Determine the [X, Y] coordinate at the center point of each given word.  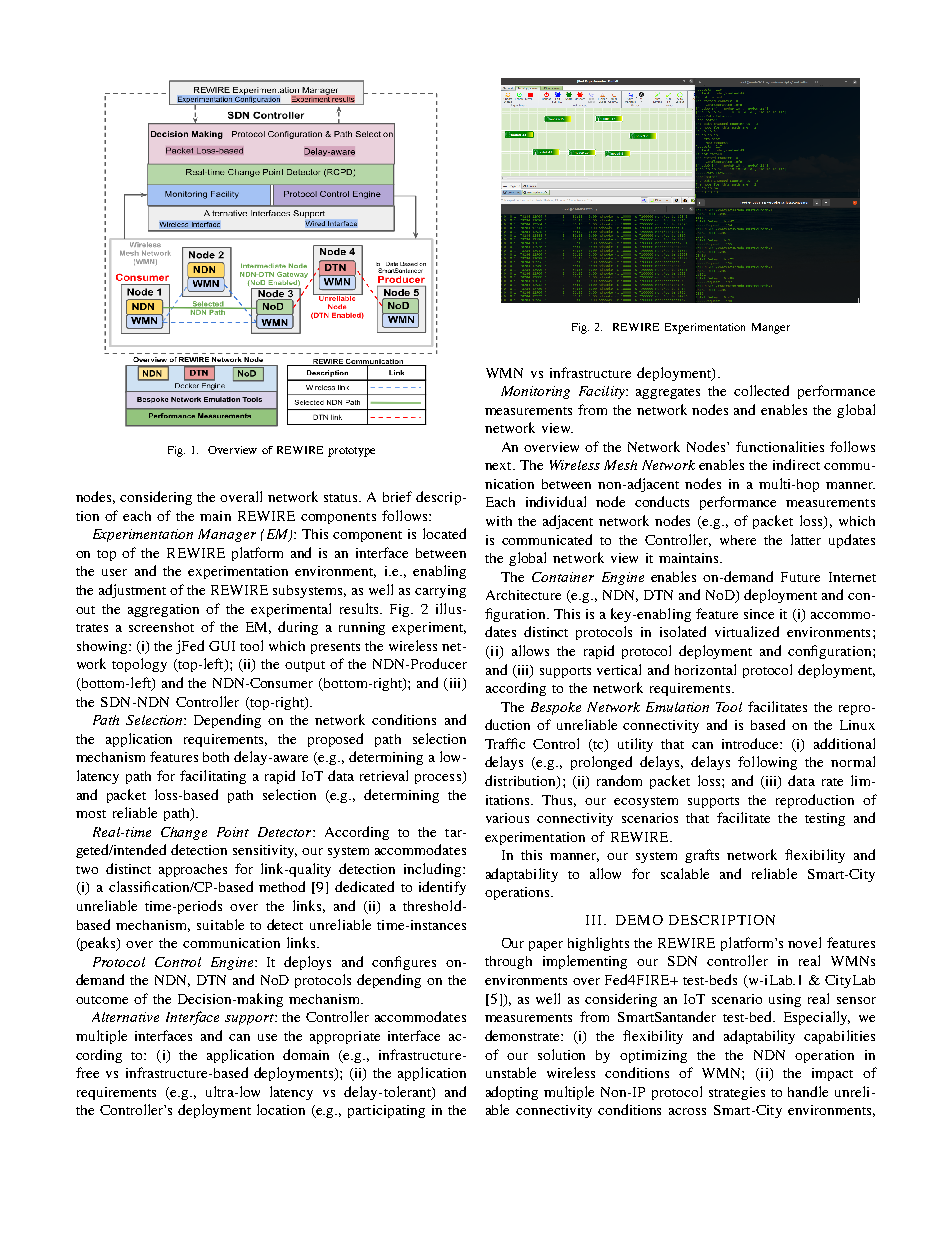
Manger [771, 328]
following [767, 763]
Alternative [125, 1017]
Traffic [505, 743]
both [216, 757]
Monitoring [535, 392]
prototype [351, 452]
